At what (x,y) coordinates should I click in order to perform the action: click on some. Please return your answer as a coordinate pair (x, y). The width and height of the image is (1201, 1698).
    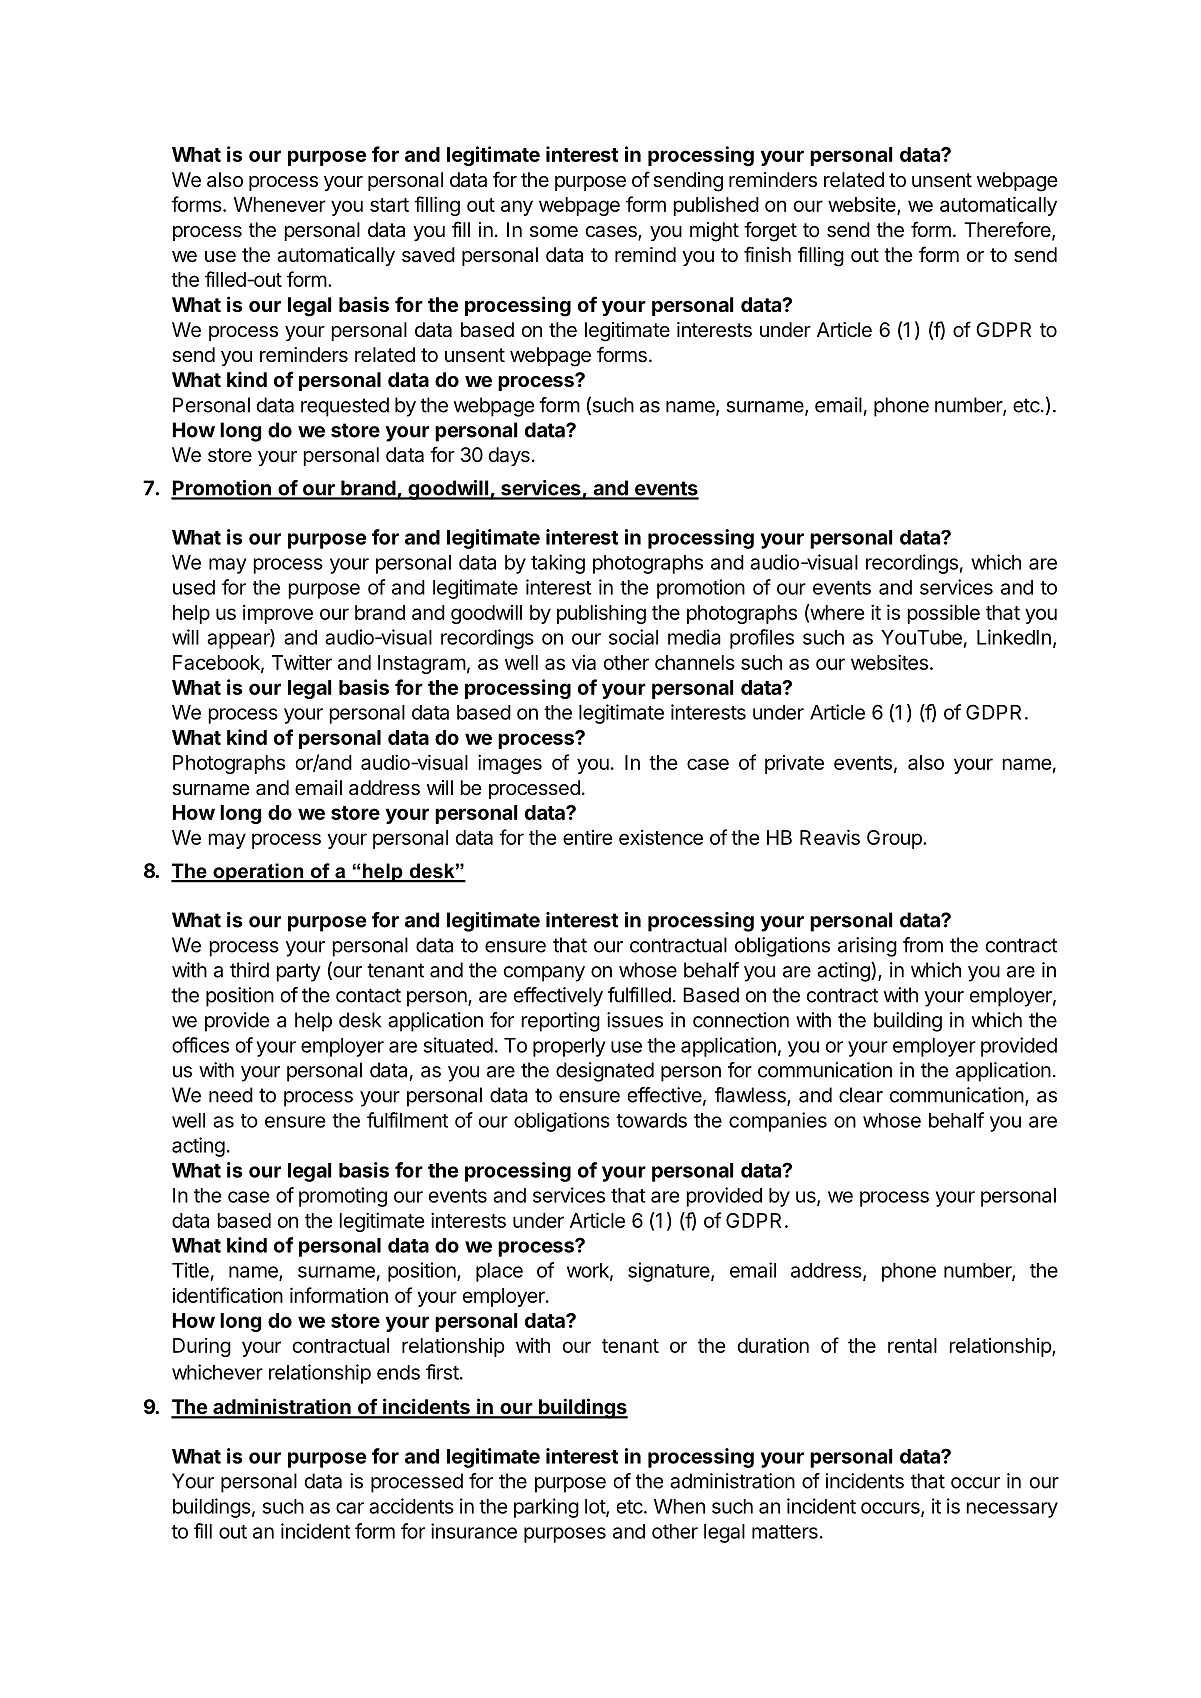
    Looking at the image, I should click on (554, 231).
